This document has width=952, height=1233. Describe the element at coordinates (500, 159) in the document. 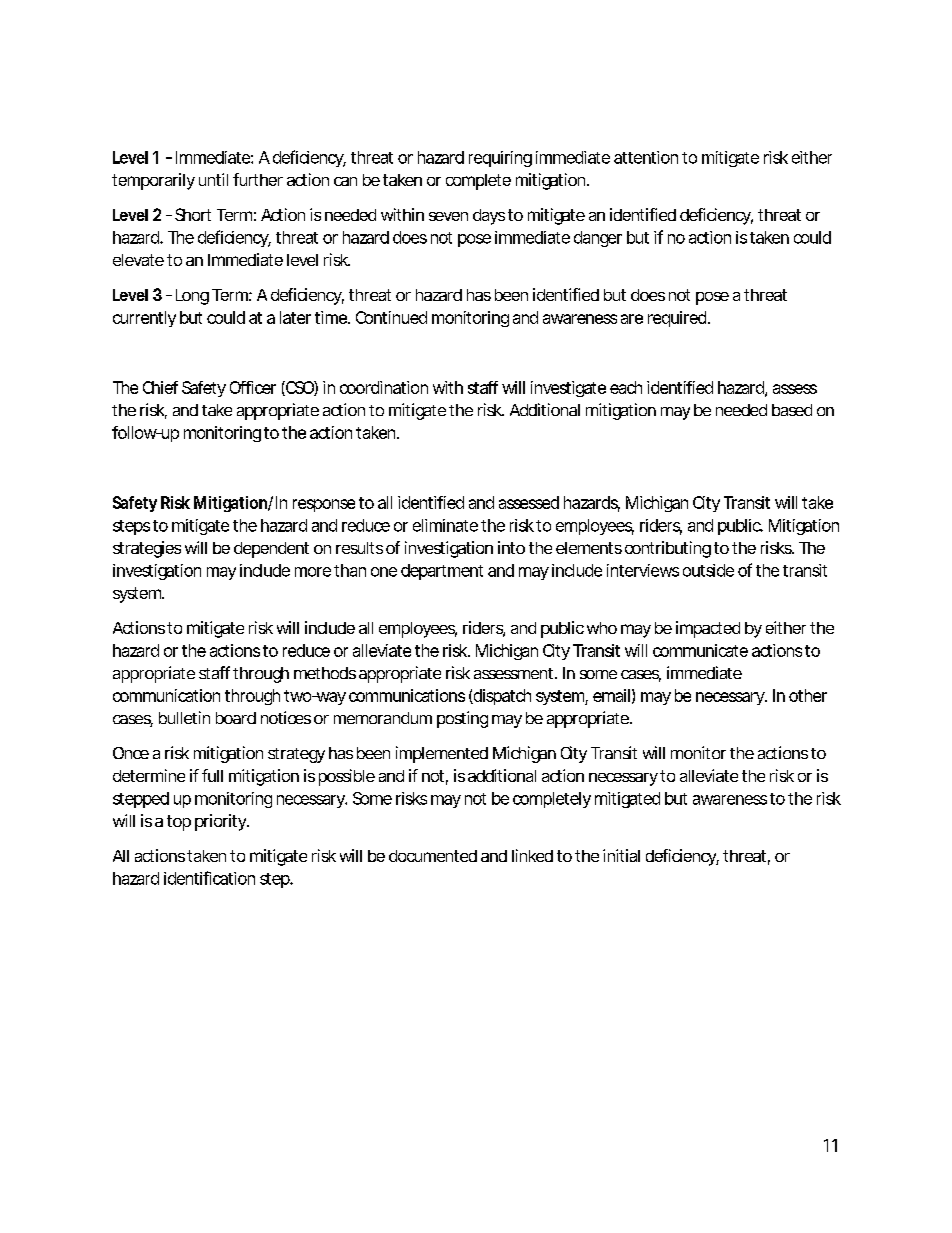

I see `requiring` at that location.
